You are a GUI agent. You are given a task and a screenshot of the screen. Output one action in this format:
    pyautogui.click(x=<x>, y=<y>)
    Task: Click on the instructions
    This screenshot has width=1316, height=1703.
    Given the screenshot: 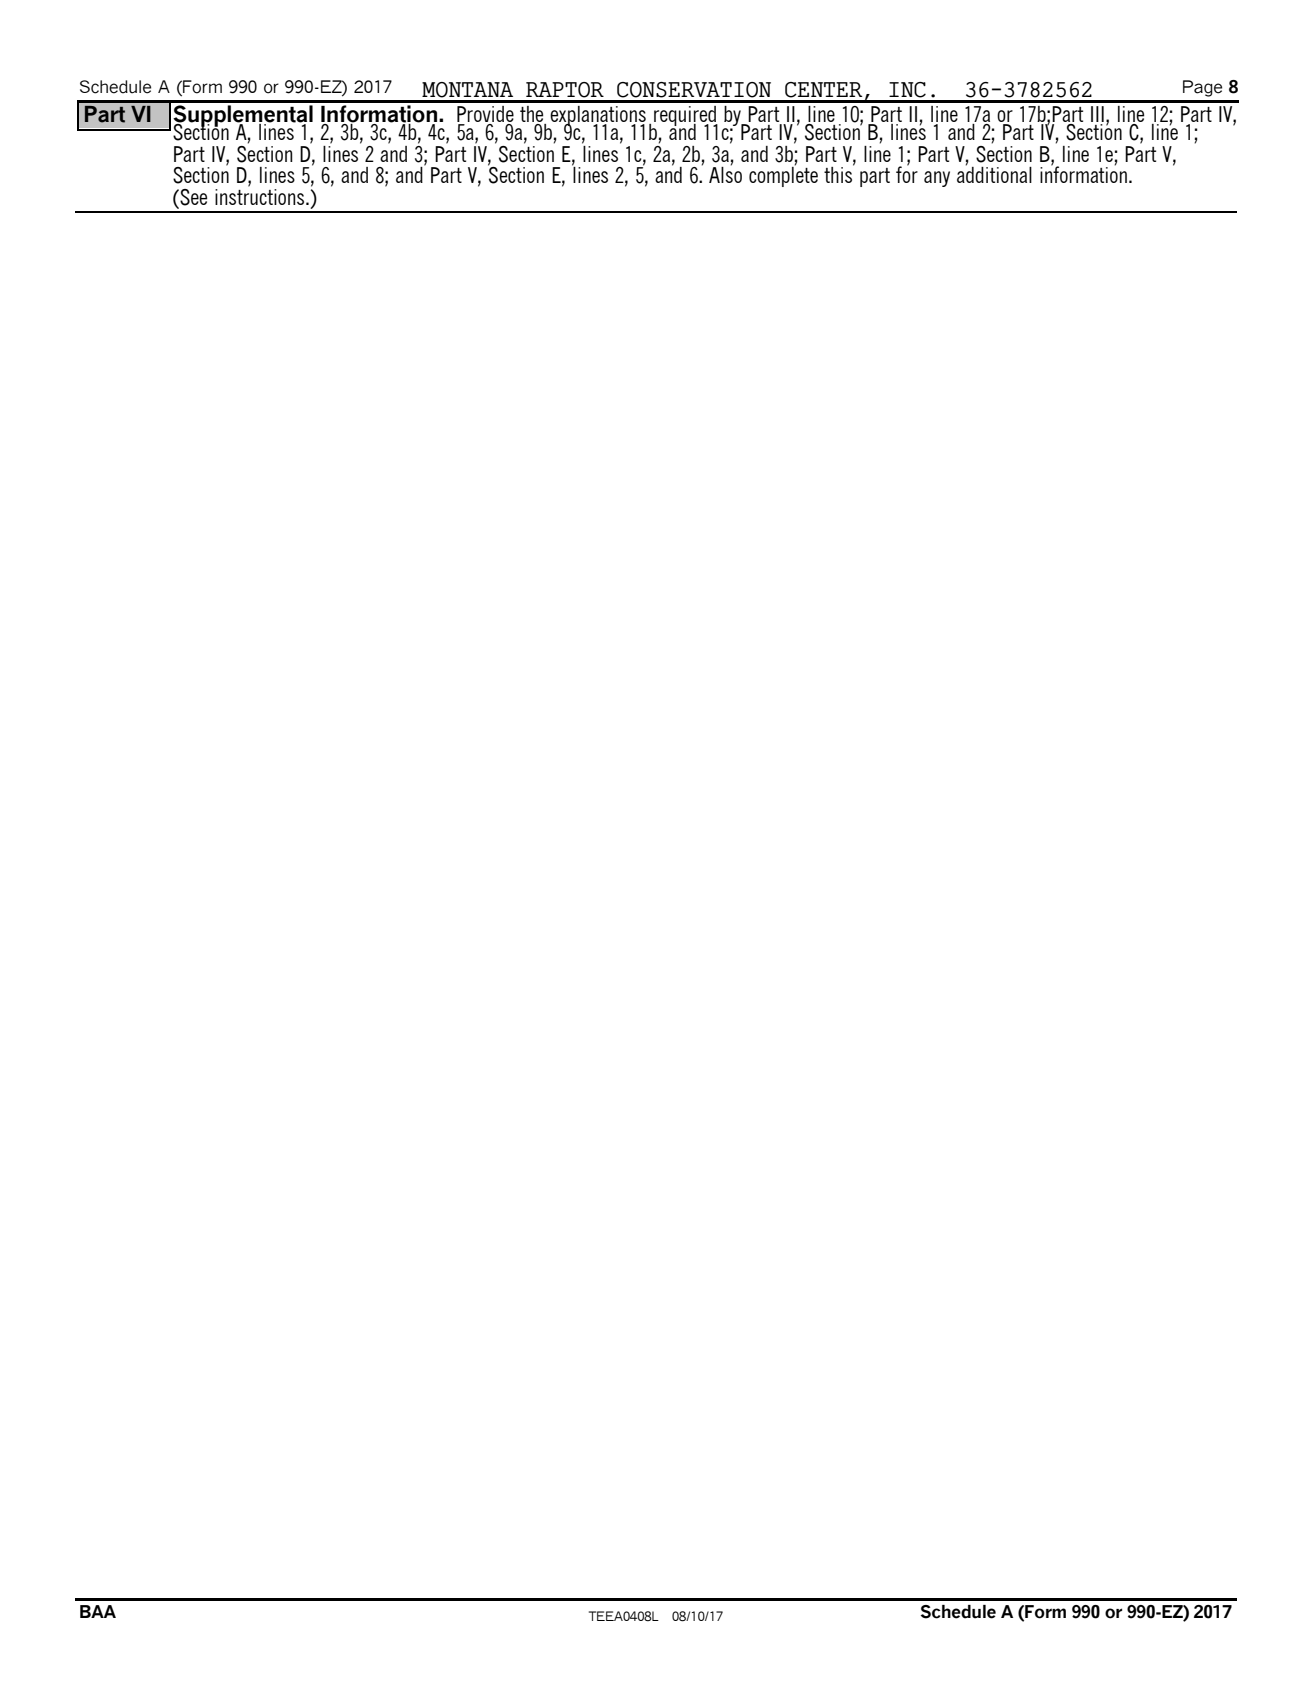 What is the action you would take?
    pyautogui.click(x=261, y=197)
